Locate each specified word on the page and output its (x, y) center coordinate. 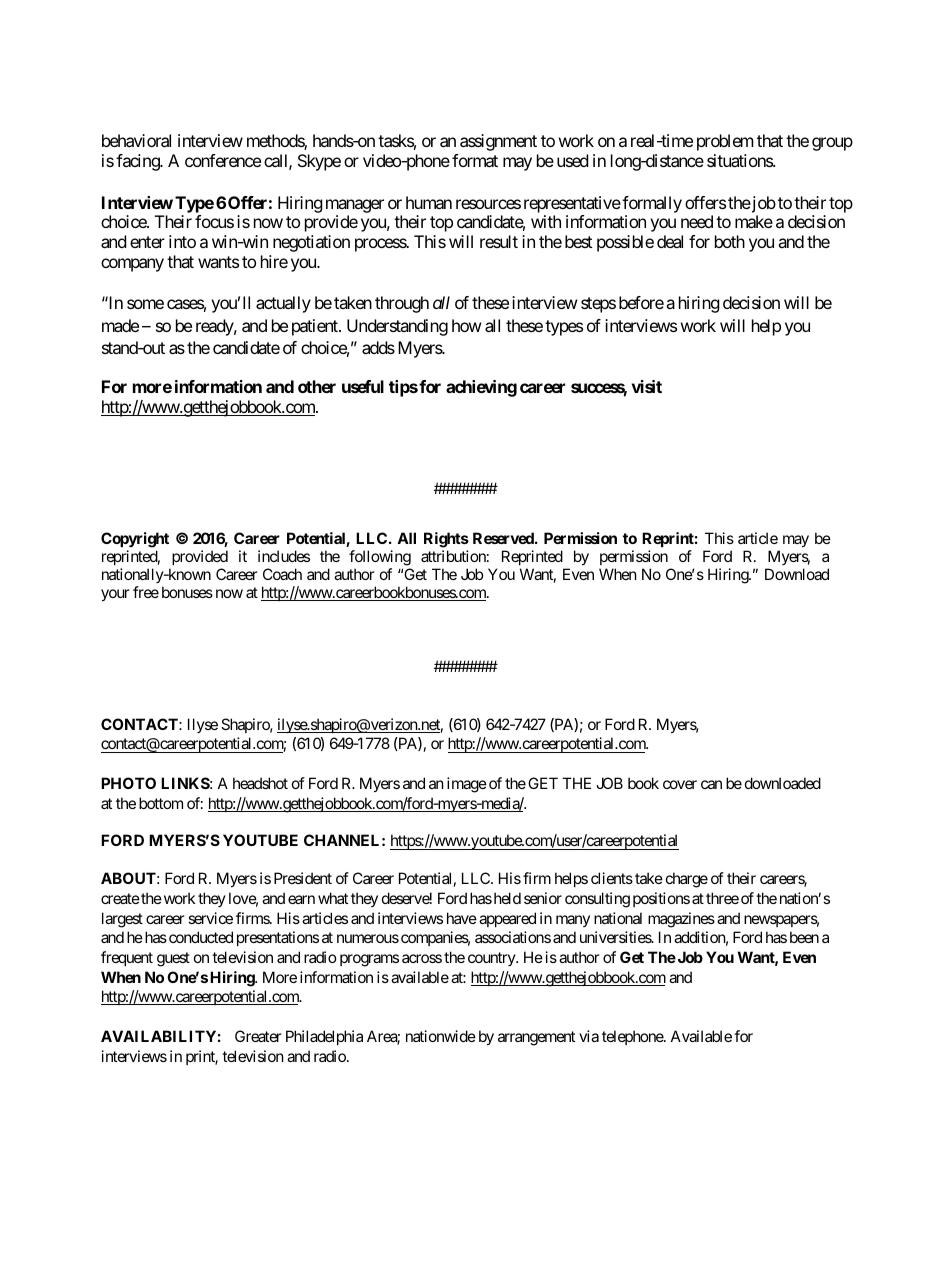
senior (543, 898)
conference (223, 160)
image (467, 785)
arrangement (536, 1038)
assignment (498, 142)
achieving (481, 388)
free (146, 592)
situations (740, 160)
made (120, 325)
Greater (258, 1036)
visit (647, 386)
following (380, 558)
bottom (161, 803)
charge (687, 880)
